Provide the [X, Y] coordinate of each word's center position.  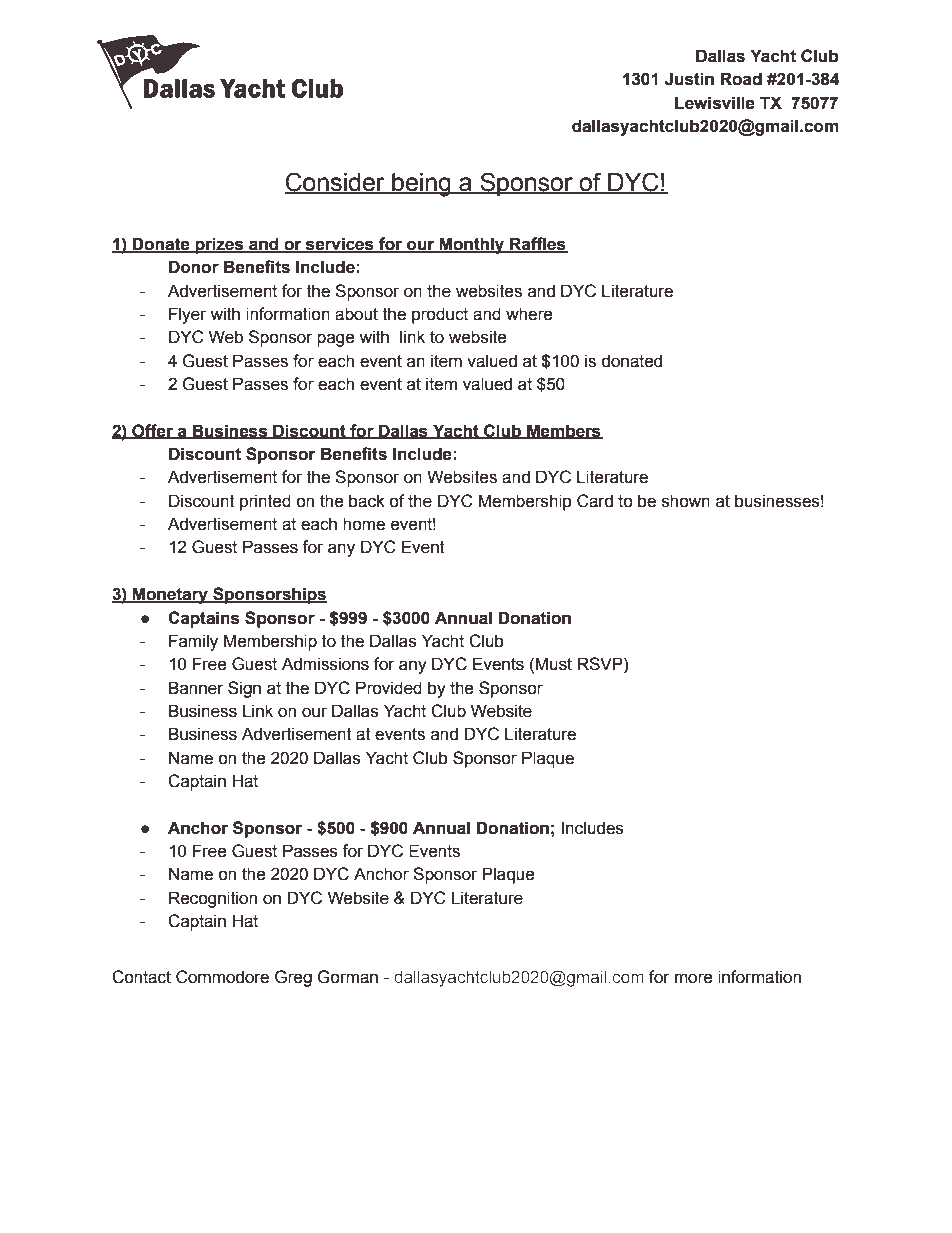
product [440, 315]
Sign [244, 689]
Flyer [187, 315]
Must [553, 664]
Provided [389, 688]
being [421, 185]
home [364, 524]
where [529, 314]
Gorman [347, 977]
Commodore [222, 977]
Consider [336, 183]
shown [686, 501]
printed [265, 502]
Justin [689, 79]
